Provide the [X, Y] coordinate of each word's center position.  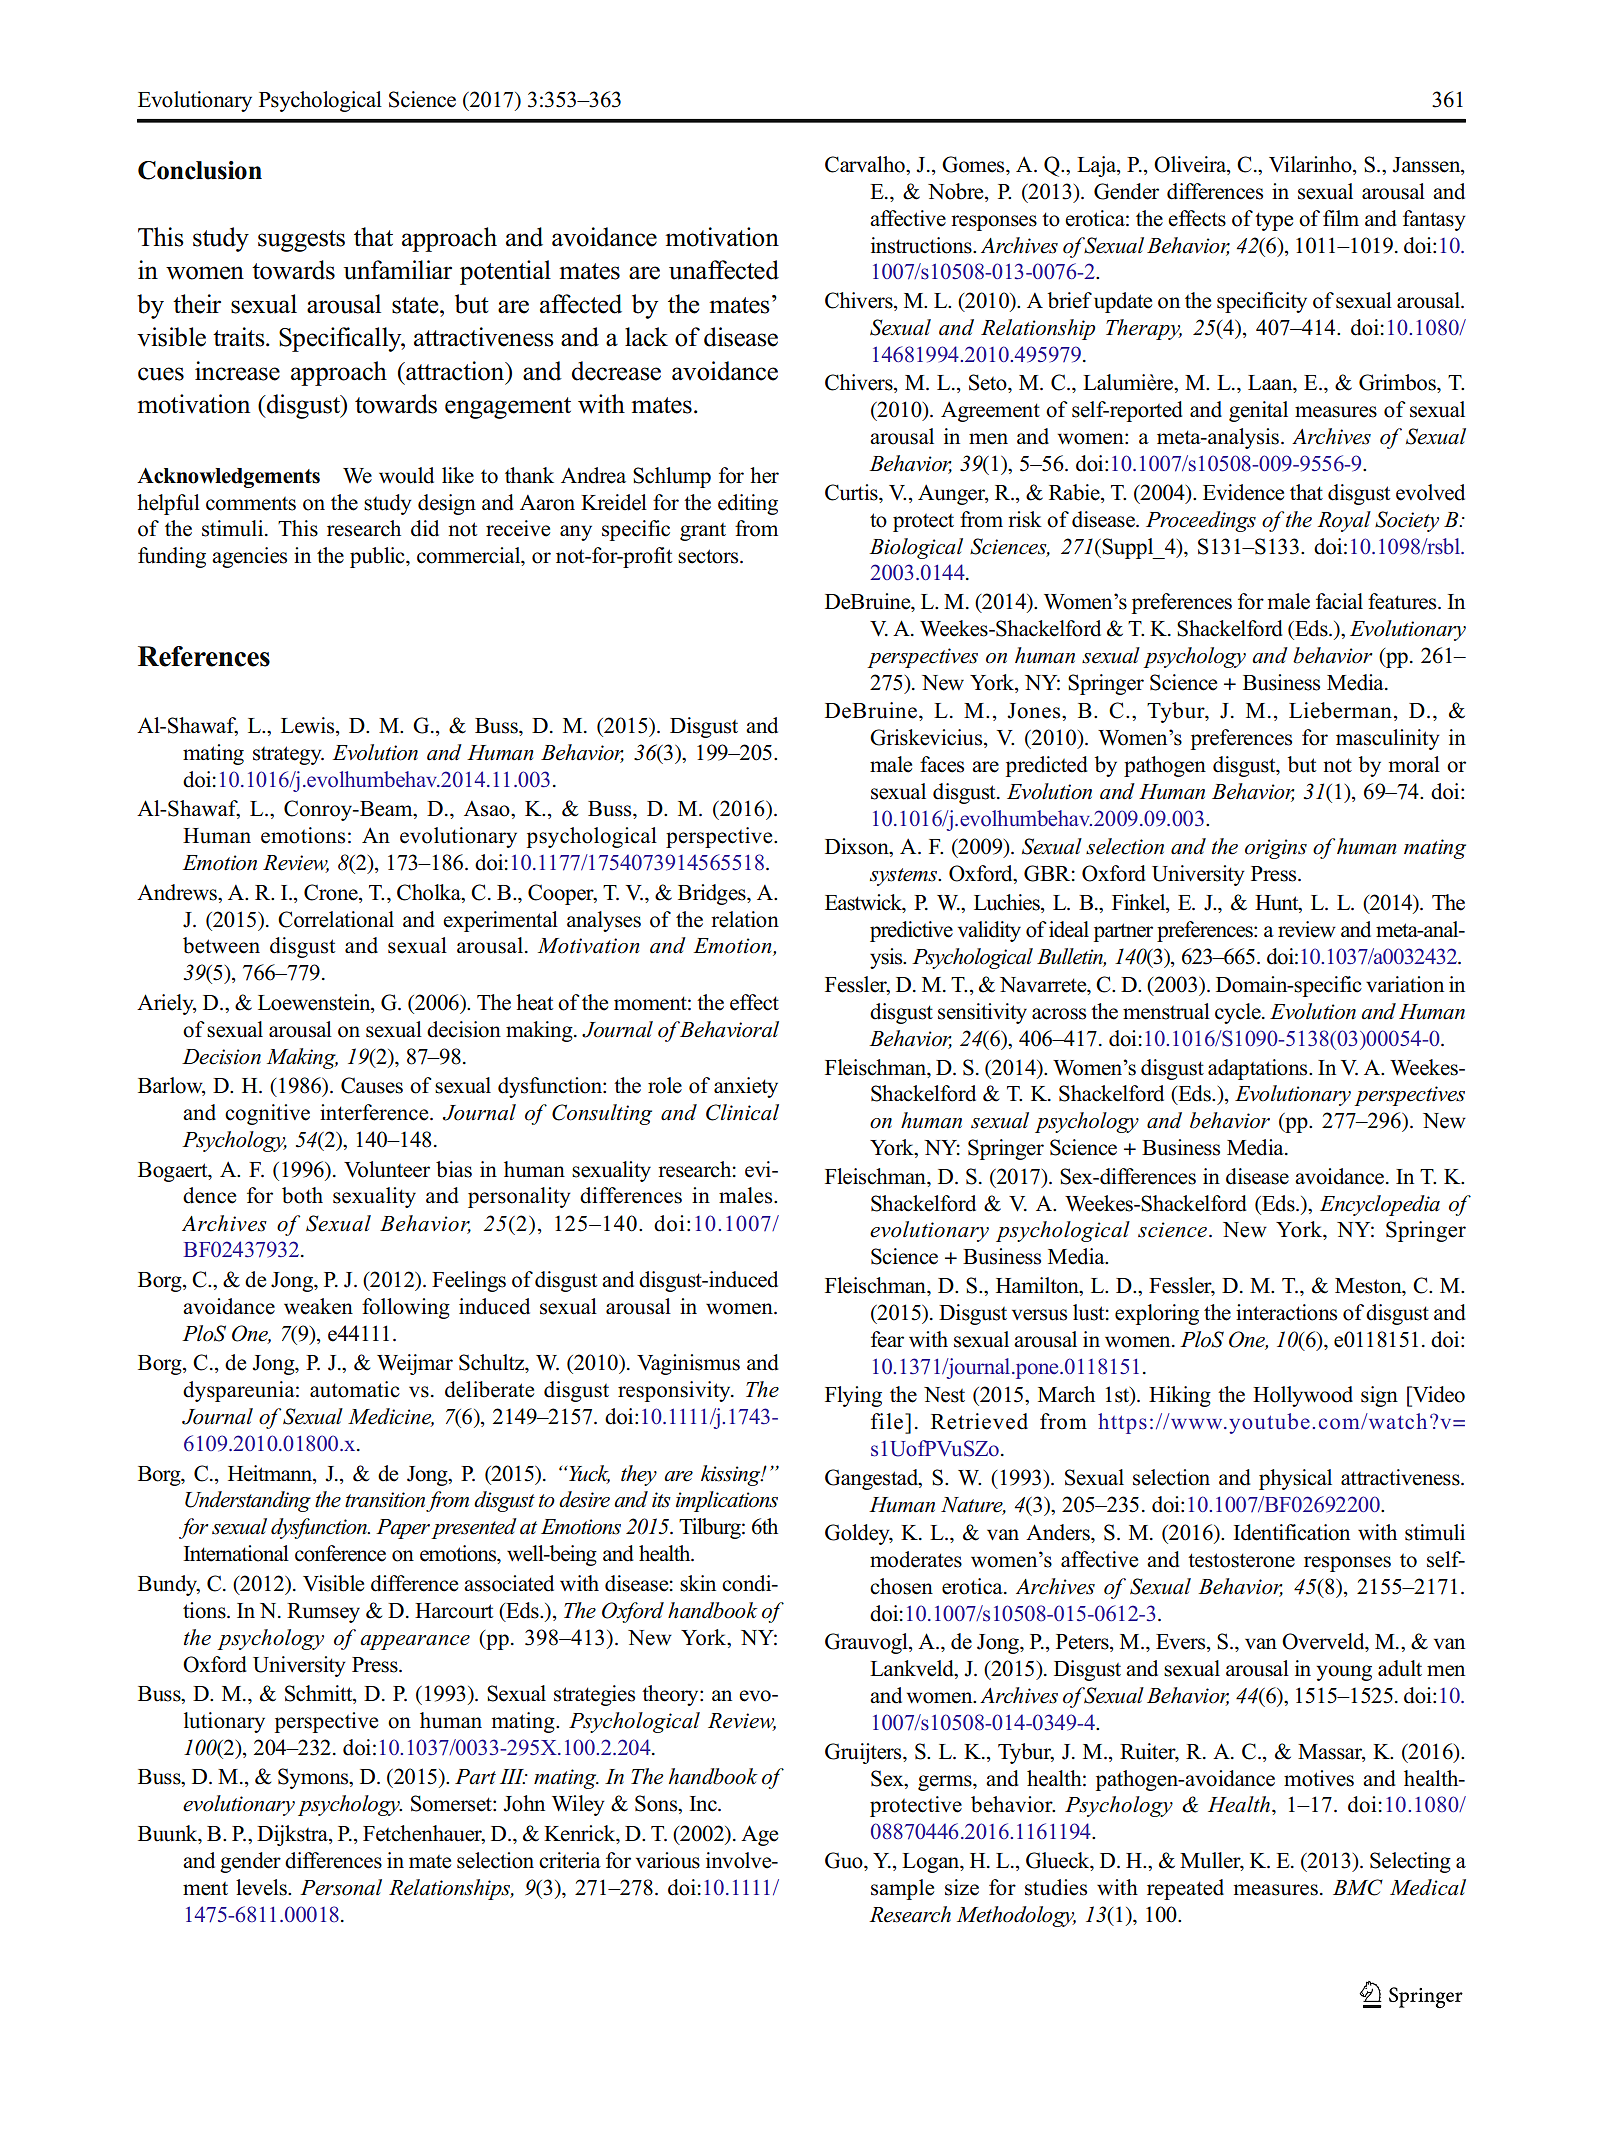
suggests [301, 241]
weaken [318, 1306]
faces [942, 764]
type [1274, 221]
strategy [288, 755]
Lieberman [1340, 710]
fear [887, 1339]
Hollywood [1303, 1396]
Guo [845, 1860]
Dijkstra [293, 1835]
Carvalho [866, 164]
